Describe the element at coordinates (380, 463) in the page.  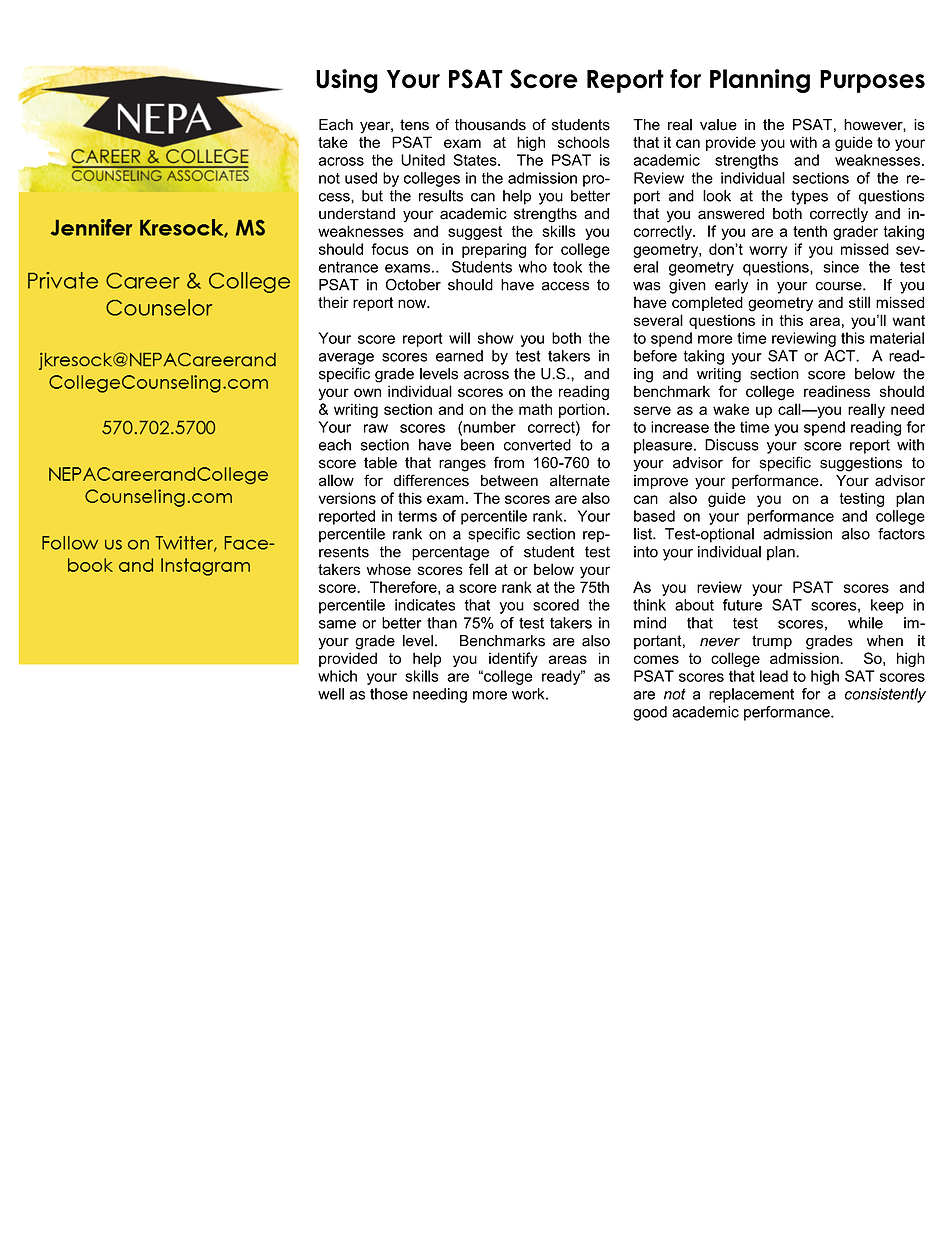
I see `table` at that location.
